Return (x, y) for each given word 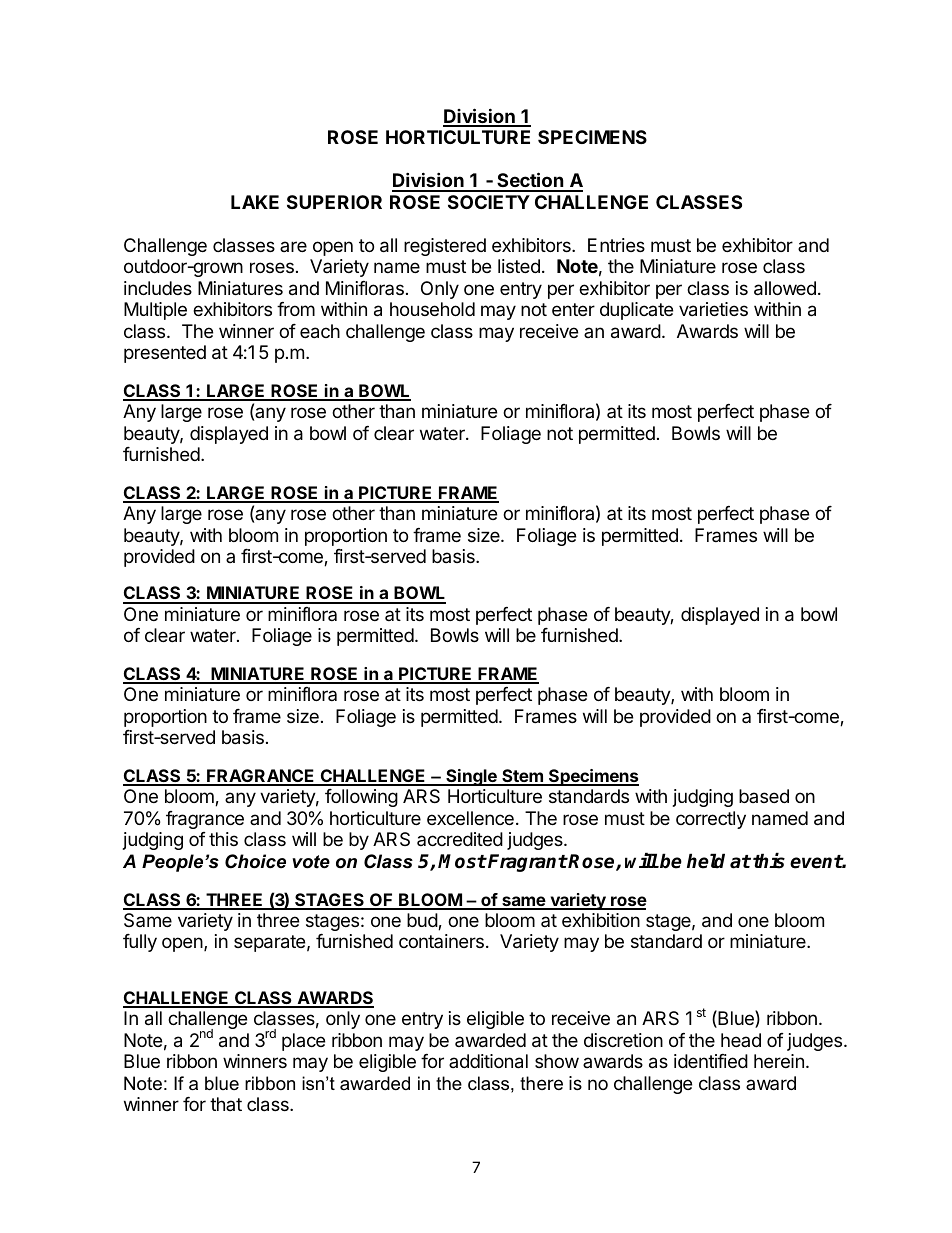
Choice (255, 861)
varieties (713, 309)
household (432, 309)
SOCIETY (489, 202)
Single (471, 777)
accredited (460, 839)
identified (711, 1061)
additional (488, 1061)
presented (165, 354)
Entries (616, 245)
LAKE (255, 202)
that (226, 1104)
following (361, 798)
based (764, 796)
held (706, 861)
